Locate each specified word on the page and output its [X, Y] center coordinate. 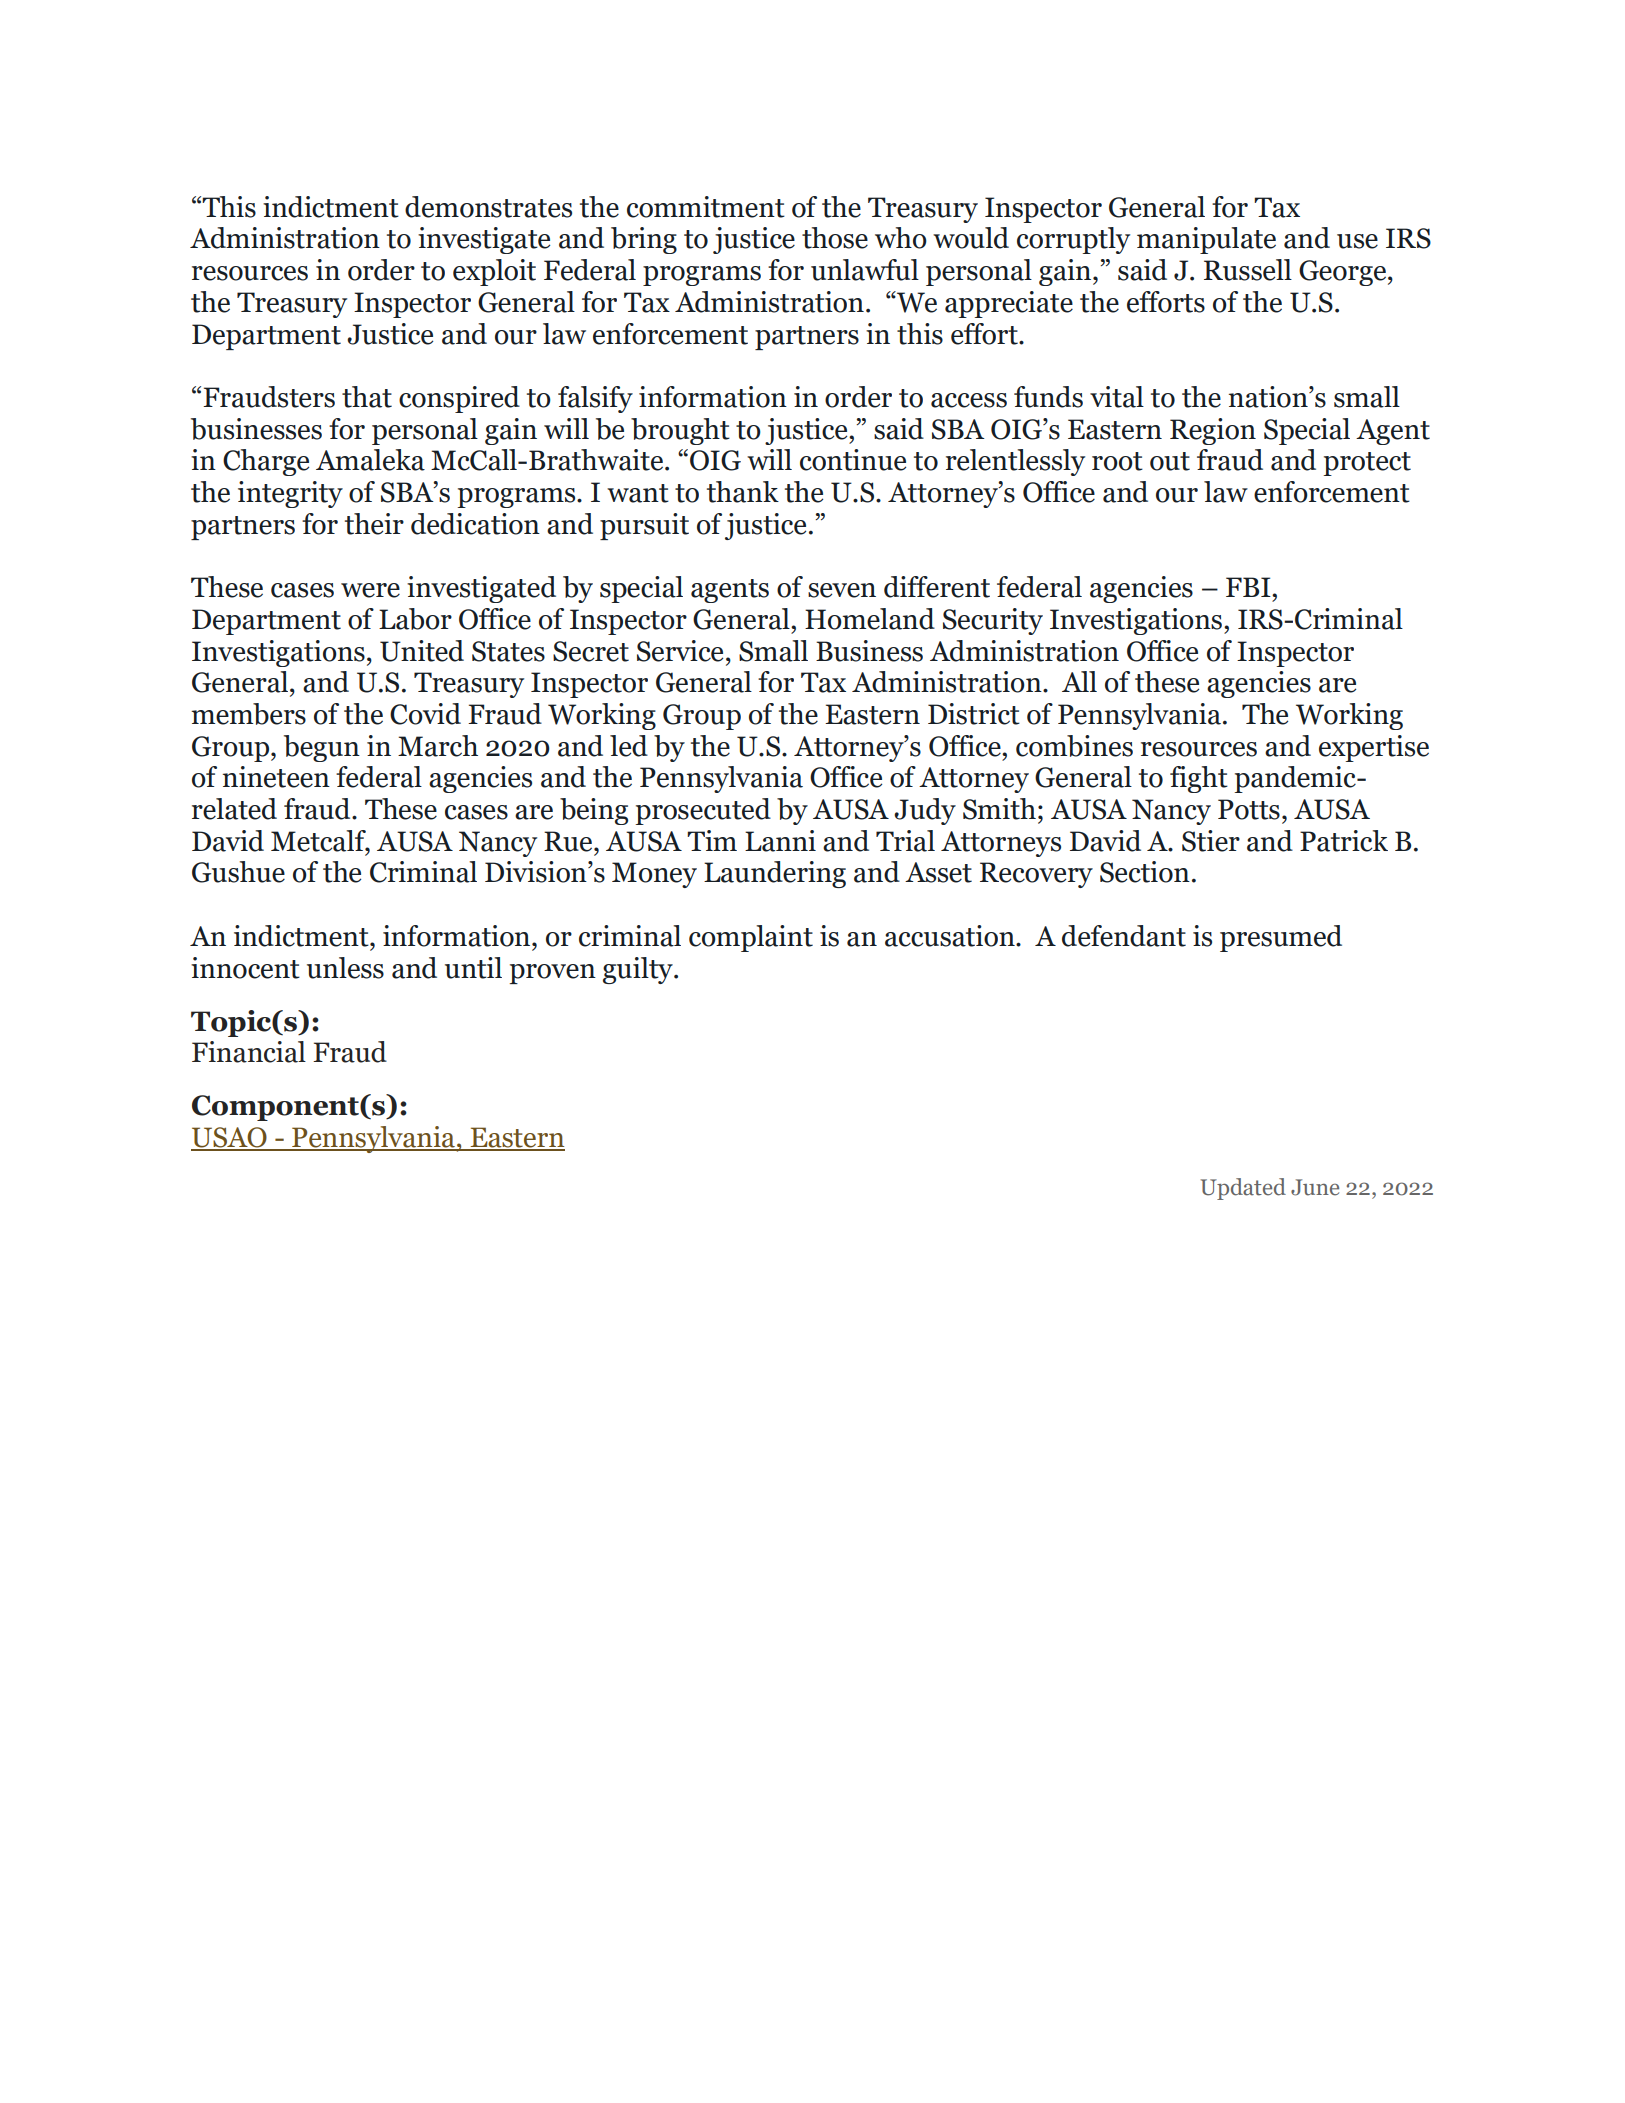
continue [853, 460]
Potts [1249, 809]
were [370, 590]
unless [345, 968]
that [367, 397]
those [835, 238]
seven [842, 590]
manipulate [1206, 240]
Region [1213, 431]
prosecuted [703, 811]
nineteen [276, 777]
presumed [1281, 938]
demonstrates [488, 207]
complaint [751, 938]
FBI [1249, 587]
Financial [249, 1052]
